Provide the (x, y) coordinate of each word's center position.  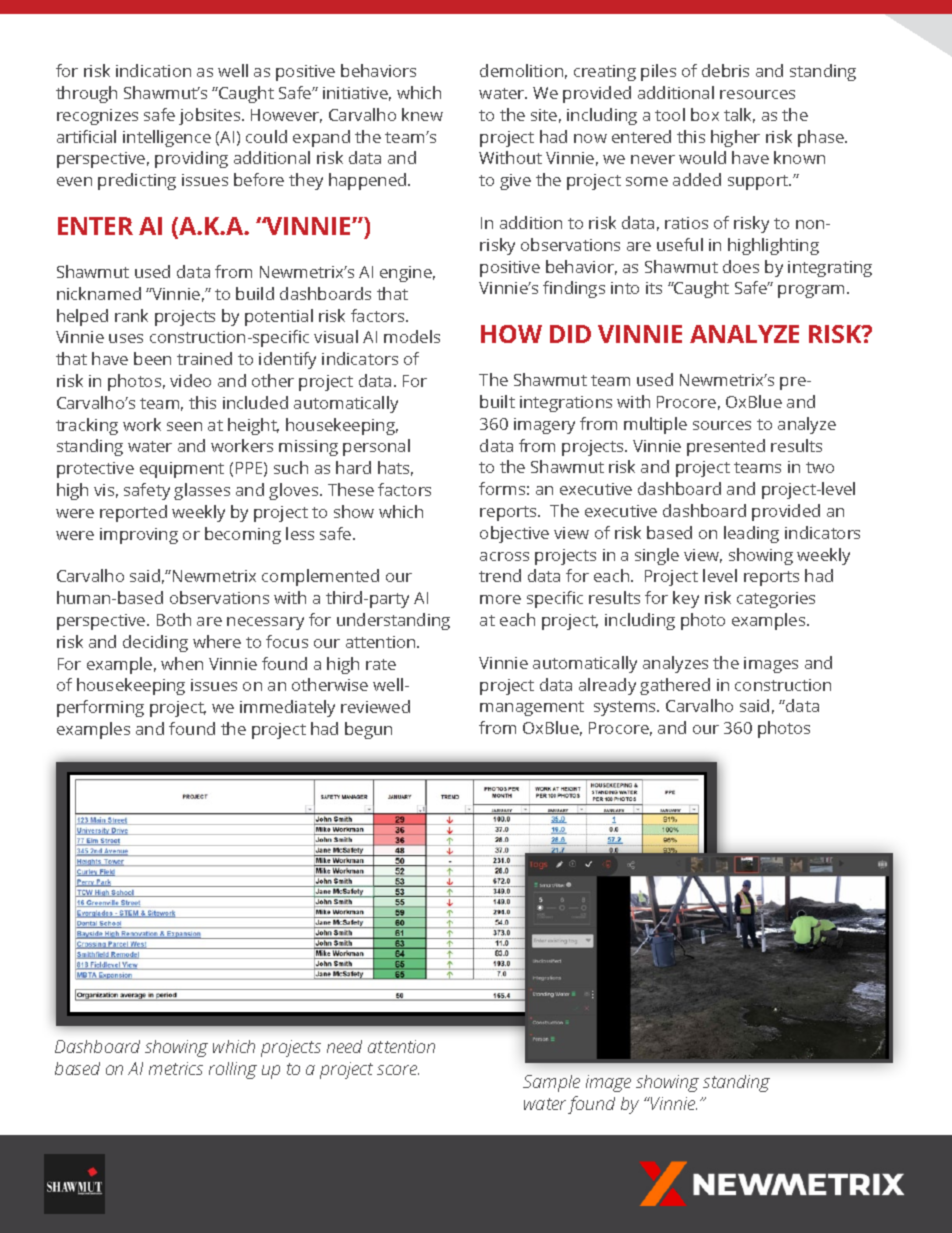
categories (776, 600)
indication (153, 70)
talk (739, 115)
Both (174, 619)
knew (422, 114)
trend (500, 575)
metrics (176, 1068)
